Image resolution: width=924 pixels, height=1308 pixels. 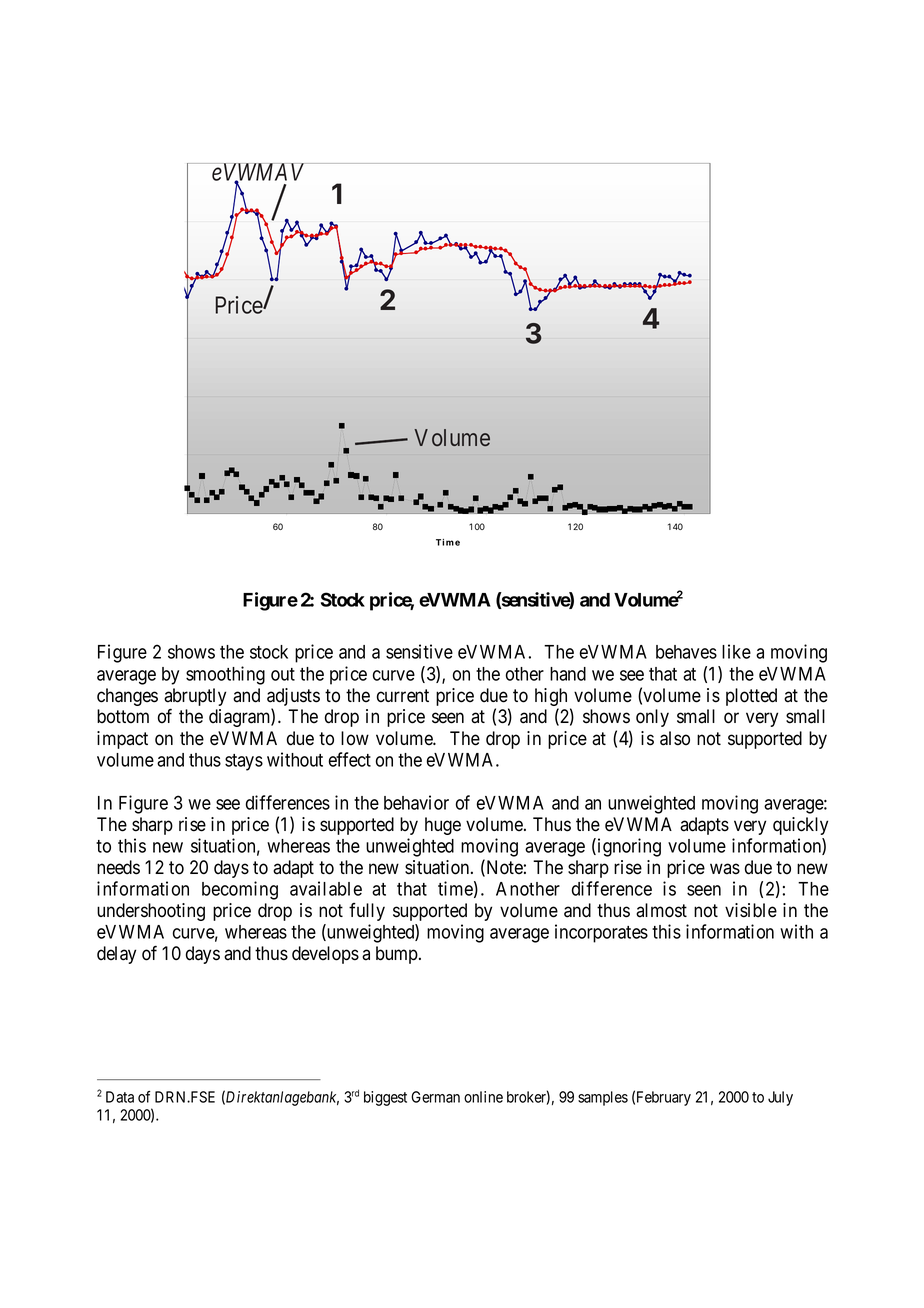 I want to click on bump, so click(x=398, y=955).
